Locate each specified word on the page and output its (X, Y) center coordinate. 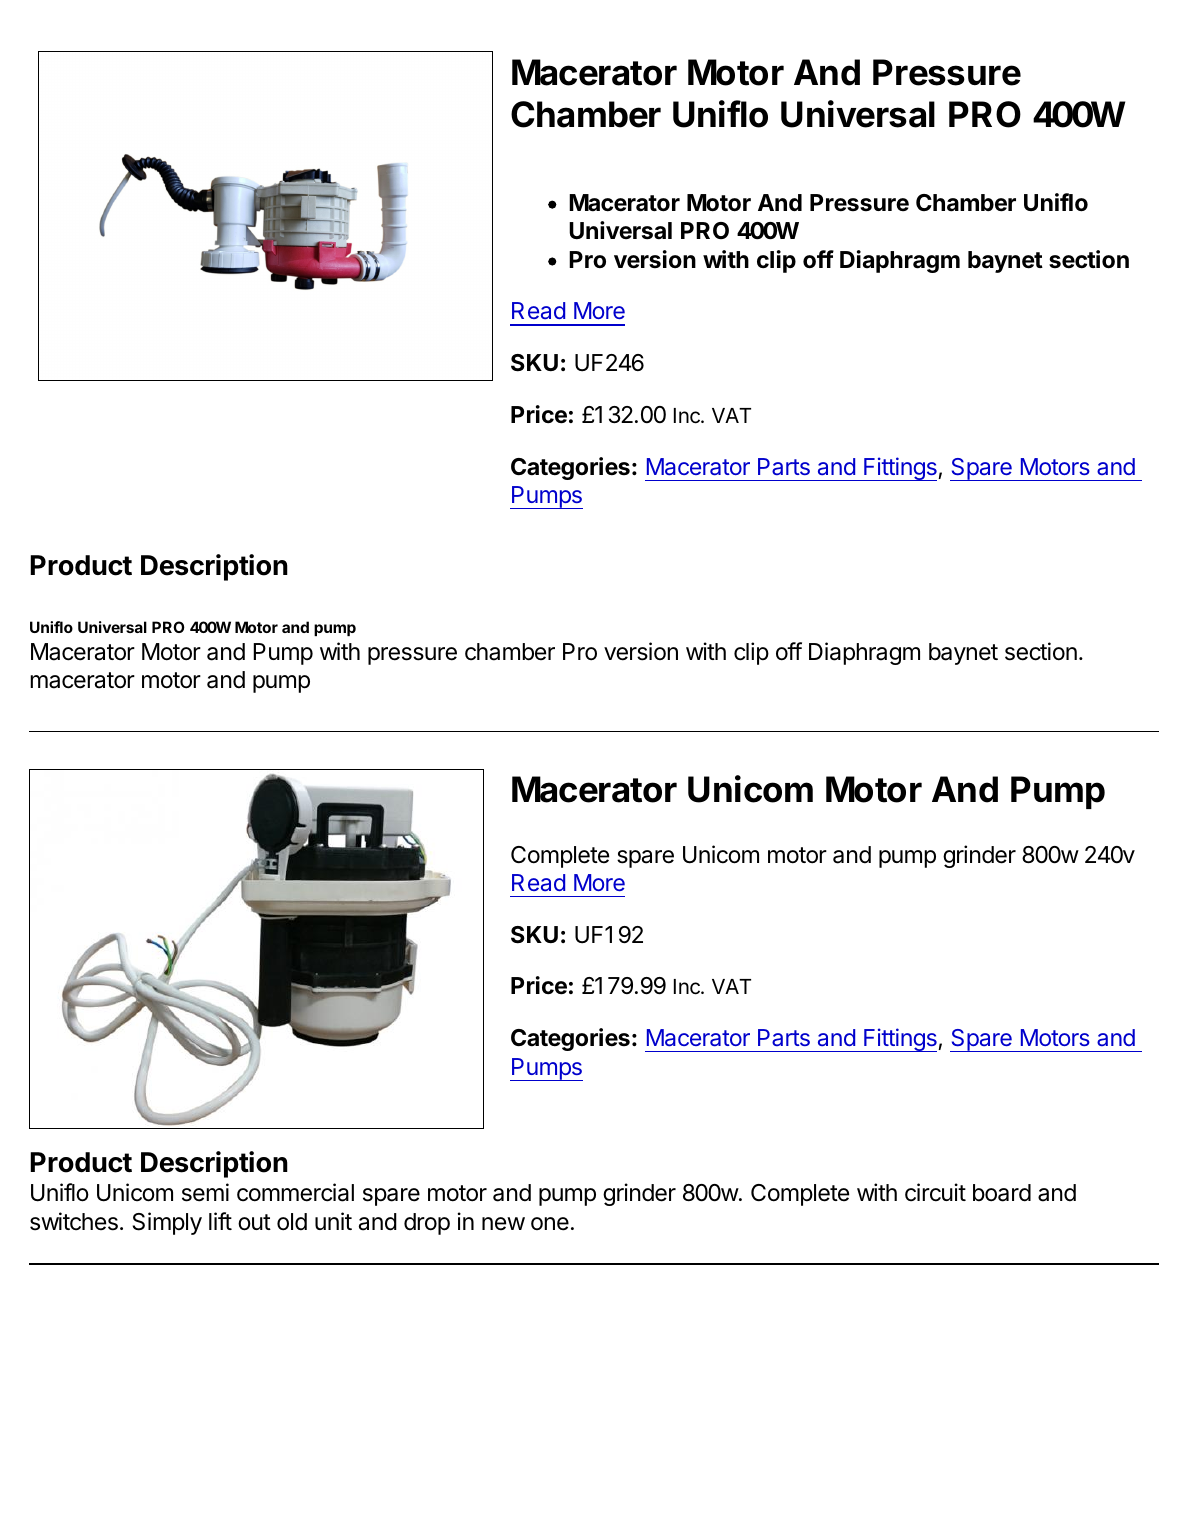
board (1002, 1193)
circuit (935, 1192)
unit (333, 1221)
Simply (167, 1223)
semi (205, 1192)
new (503, 1223)
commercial (295, 1192)
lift (220, 1221)
